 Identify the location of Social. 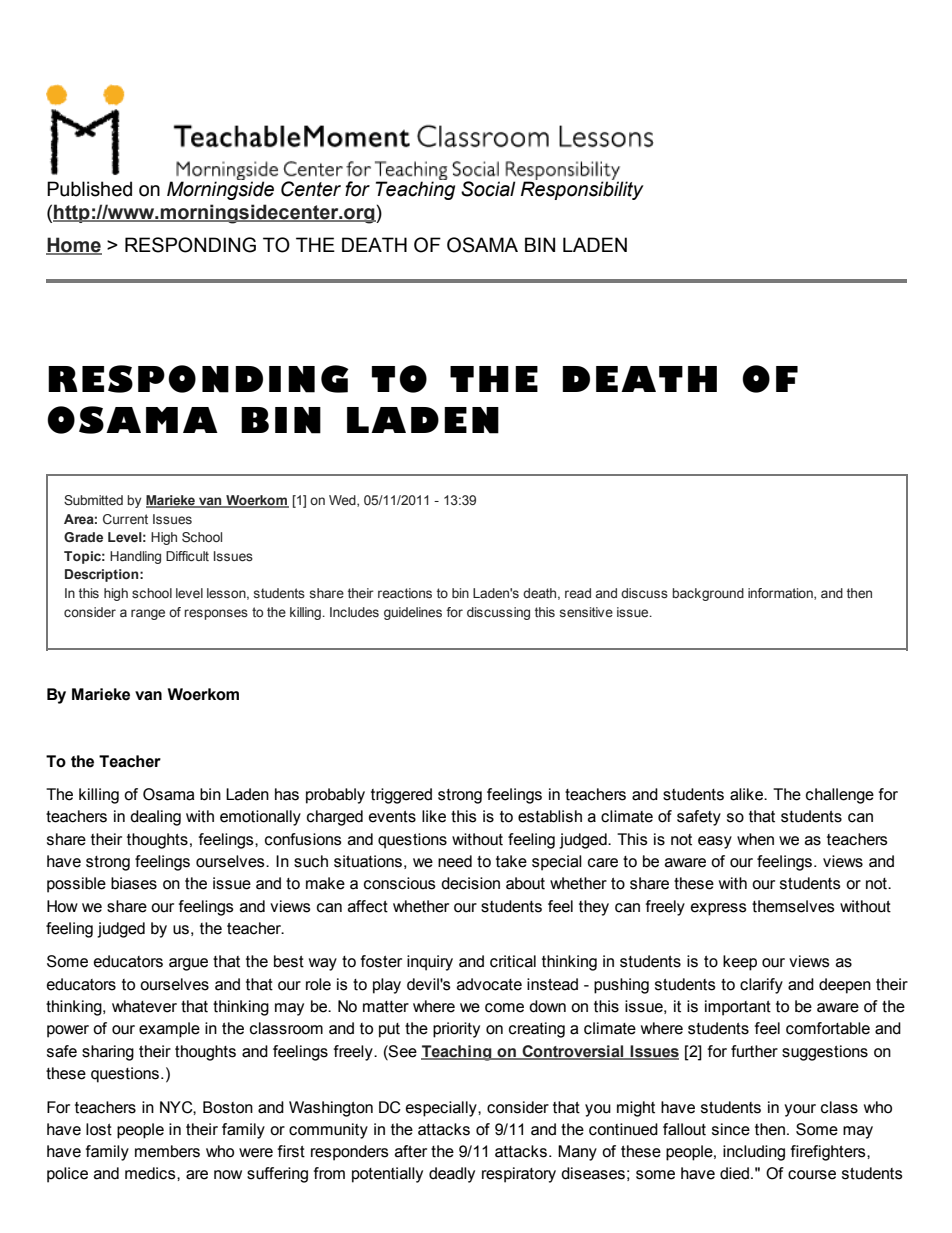
(488, 189).
